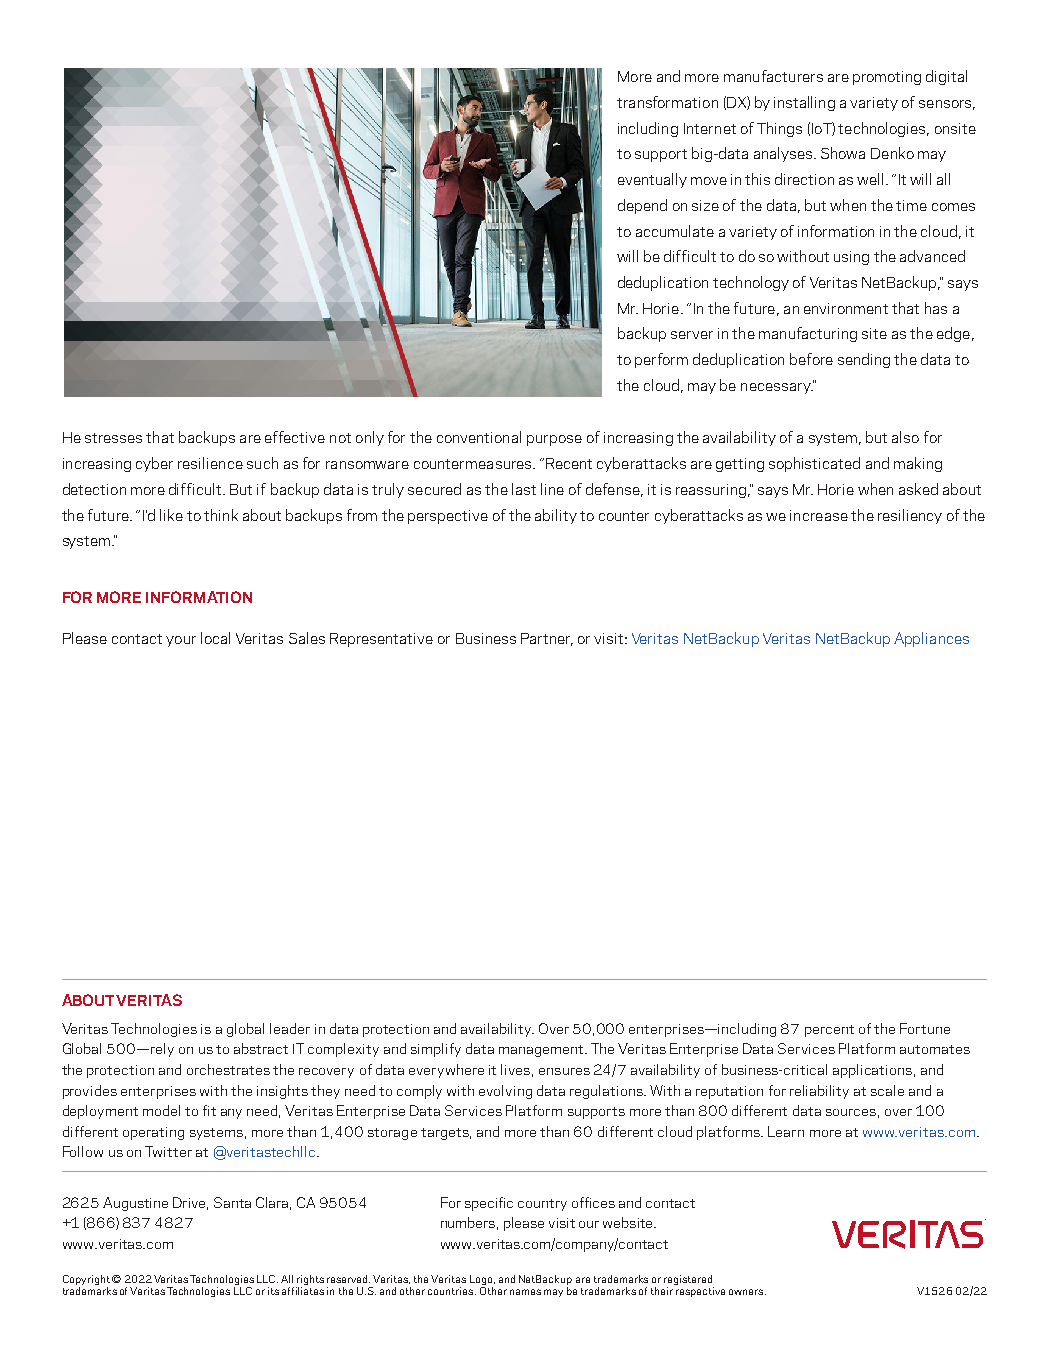  I want to click on last, so click(524, 489).
